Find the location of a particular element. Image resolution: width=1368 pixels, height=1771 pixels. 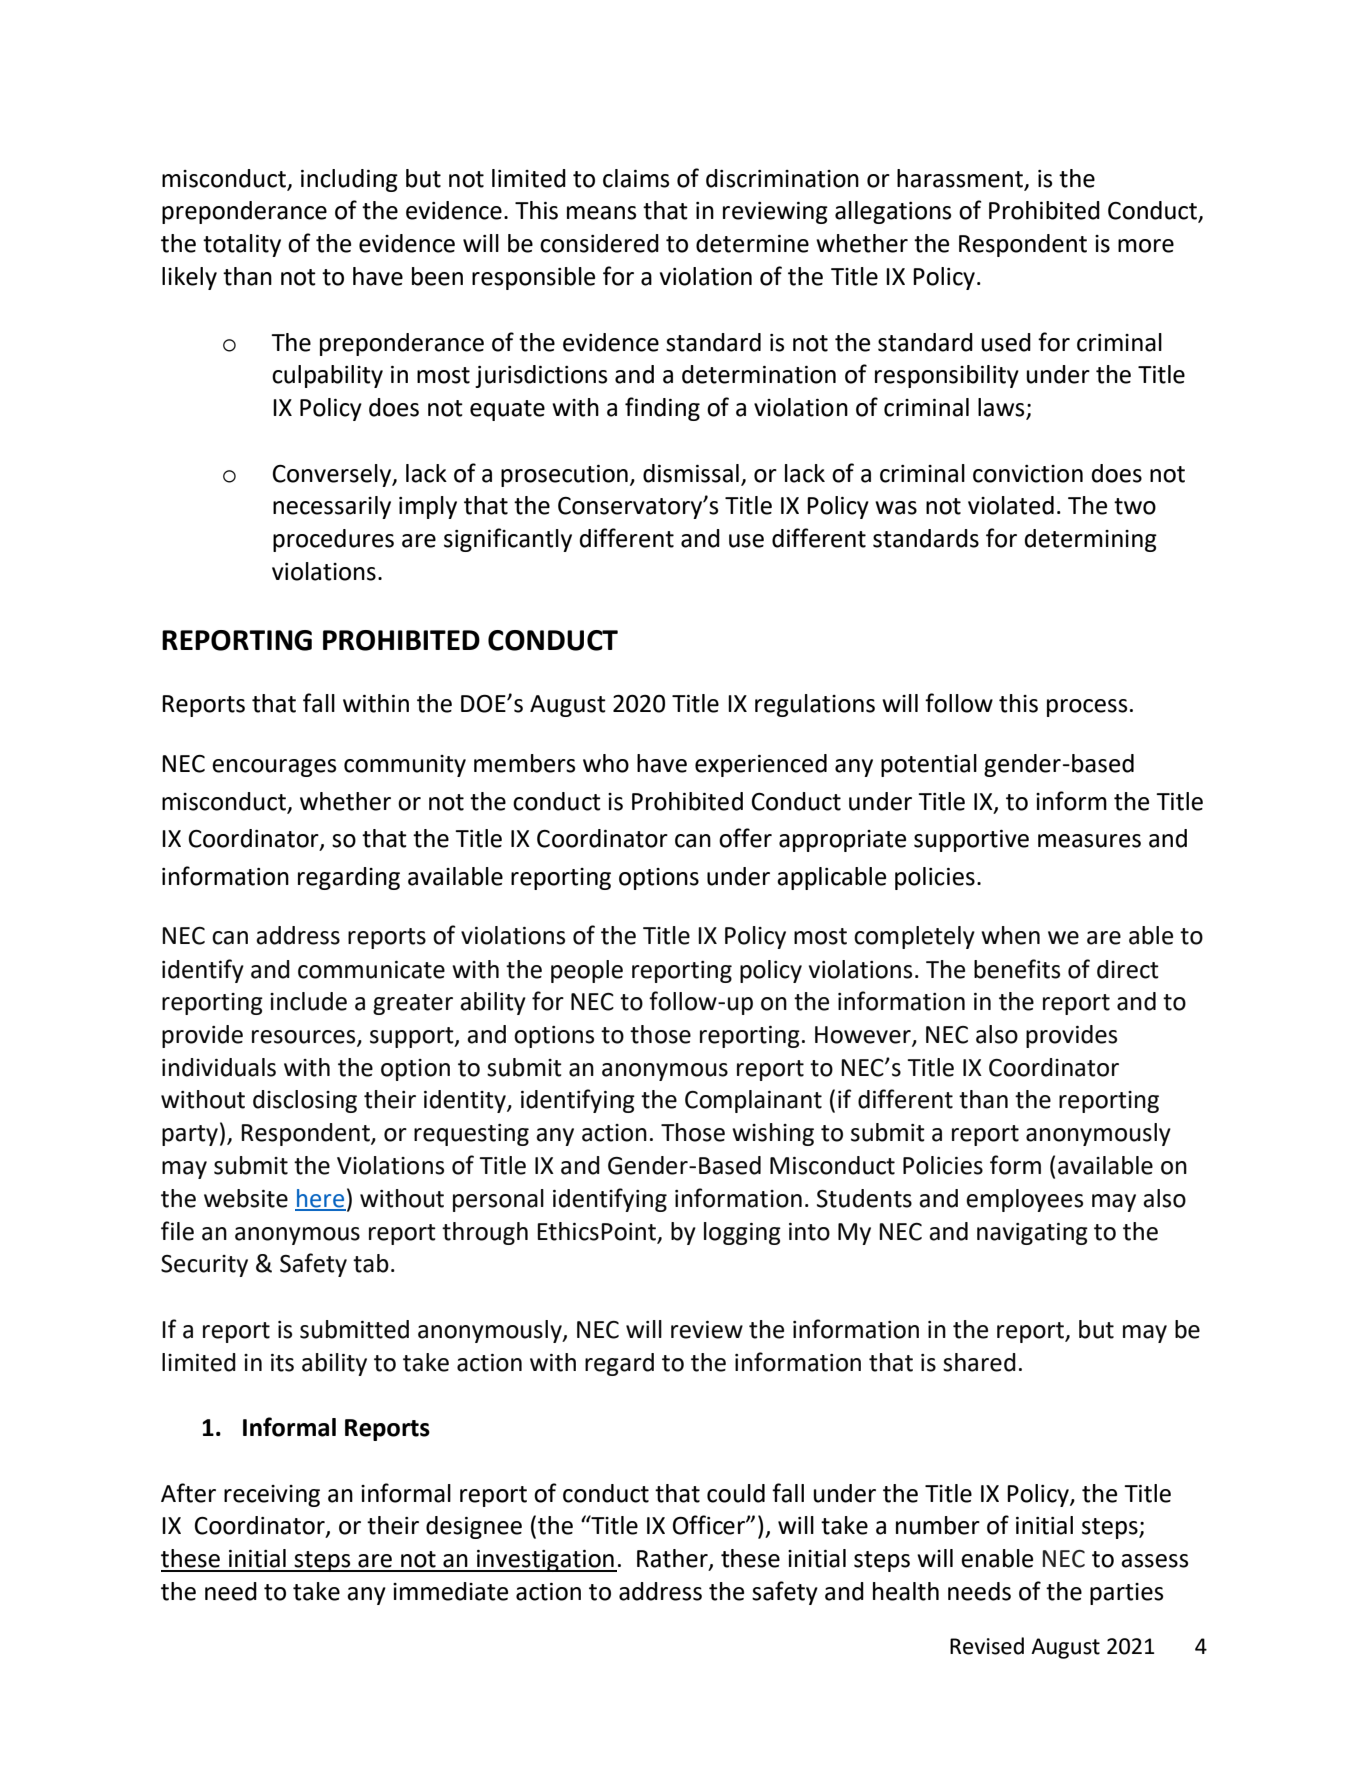

harassment is located at coordinates (961, 179).
